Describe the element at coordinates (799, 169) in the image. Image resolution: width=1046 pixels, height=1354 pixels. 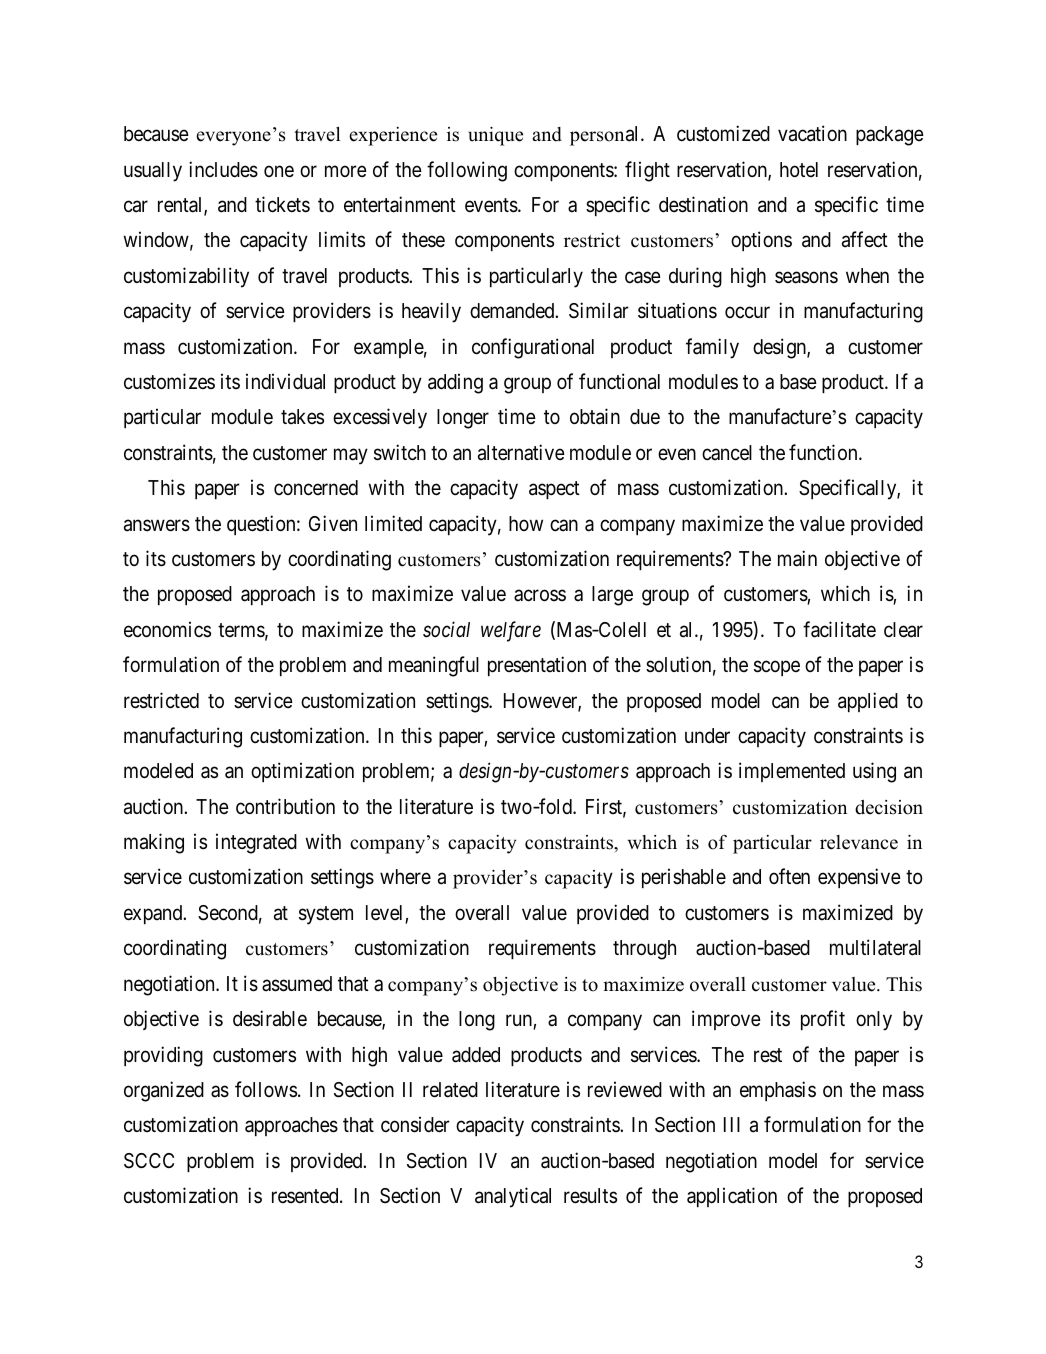
I see `hotel` at that location.
